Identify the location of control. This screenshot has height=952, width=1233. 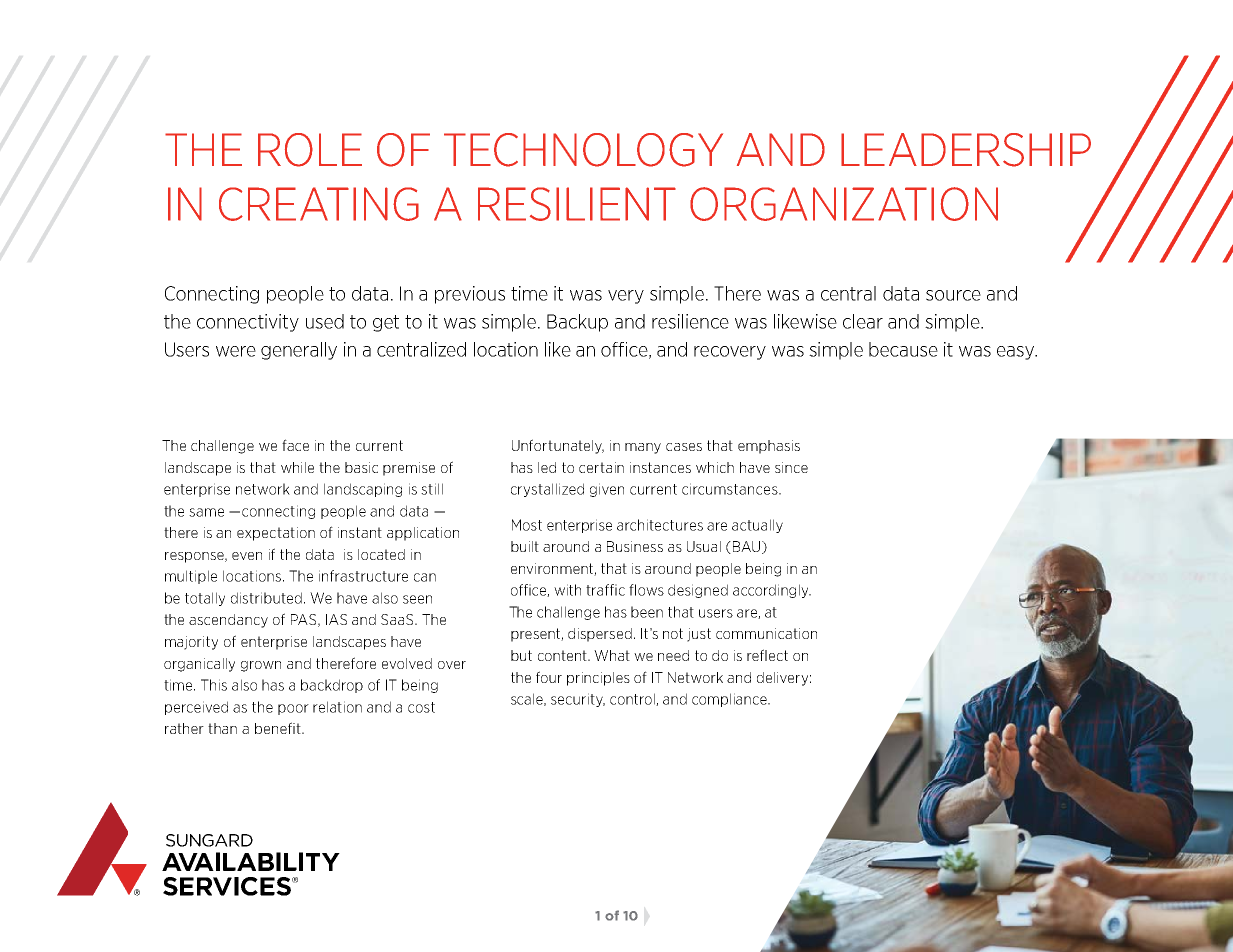
(633, 699).
